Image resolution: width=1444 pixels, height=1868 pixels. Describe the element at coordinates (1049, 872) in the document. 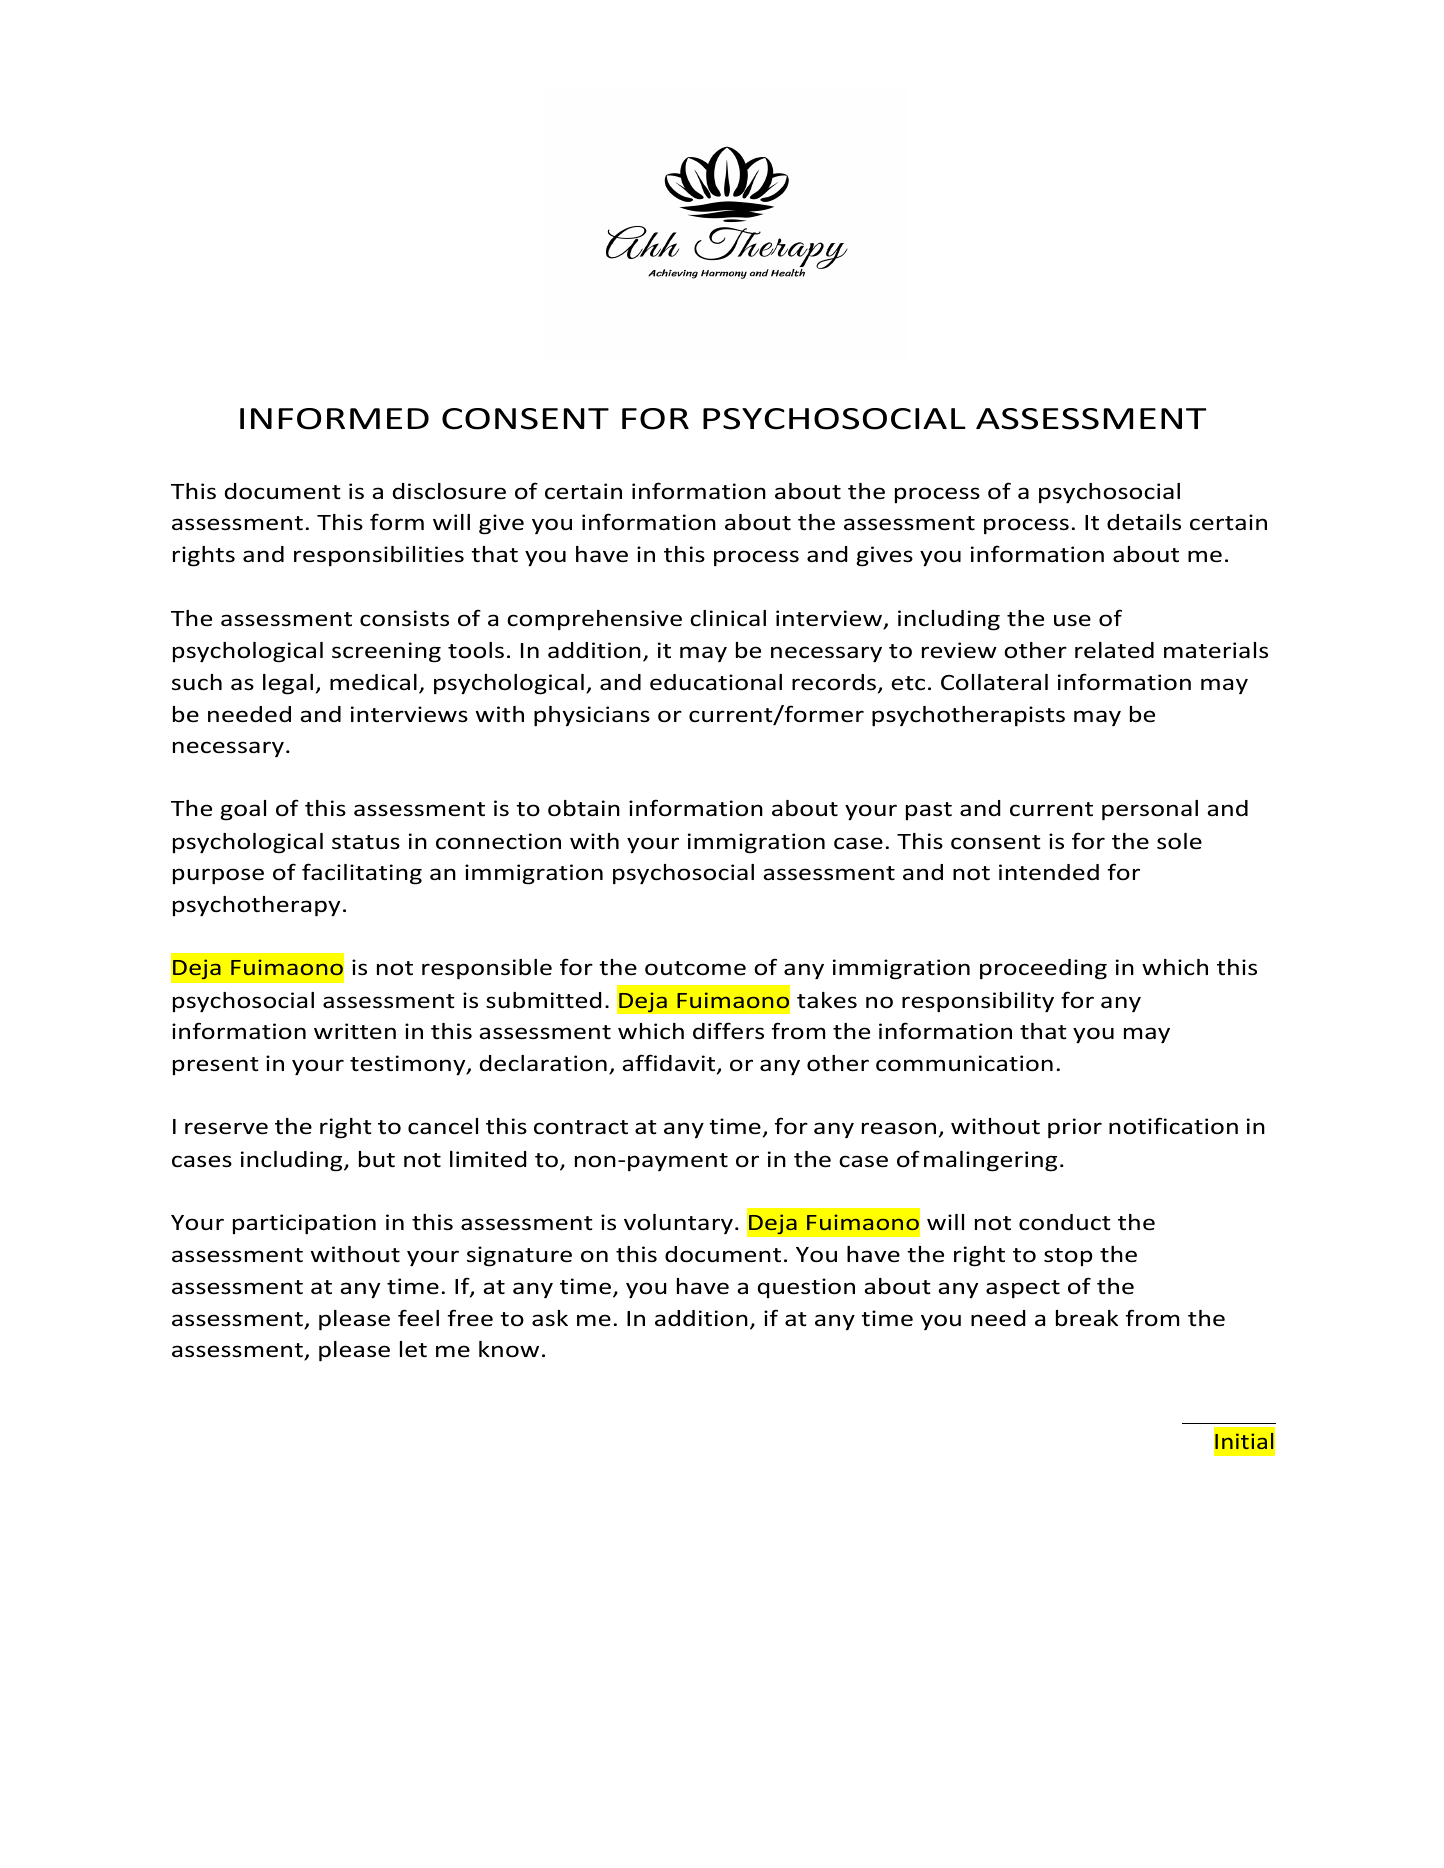

I see `intended` at that location.
